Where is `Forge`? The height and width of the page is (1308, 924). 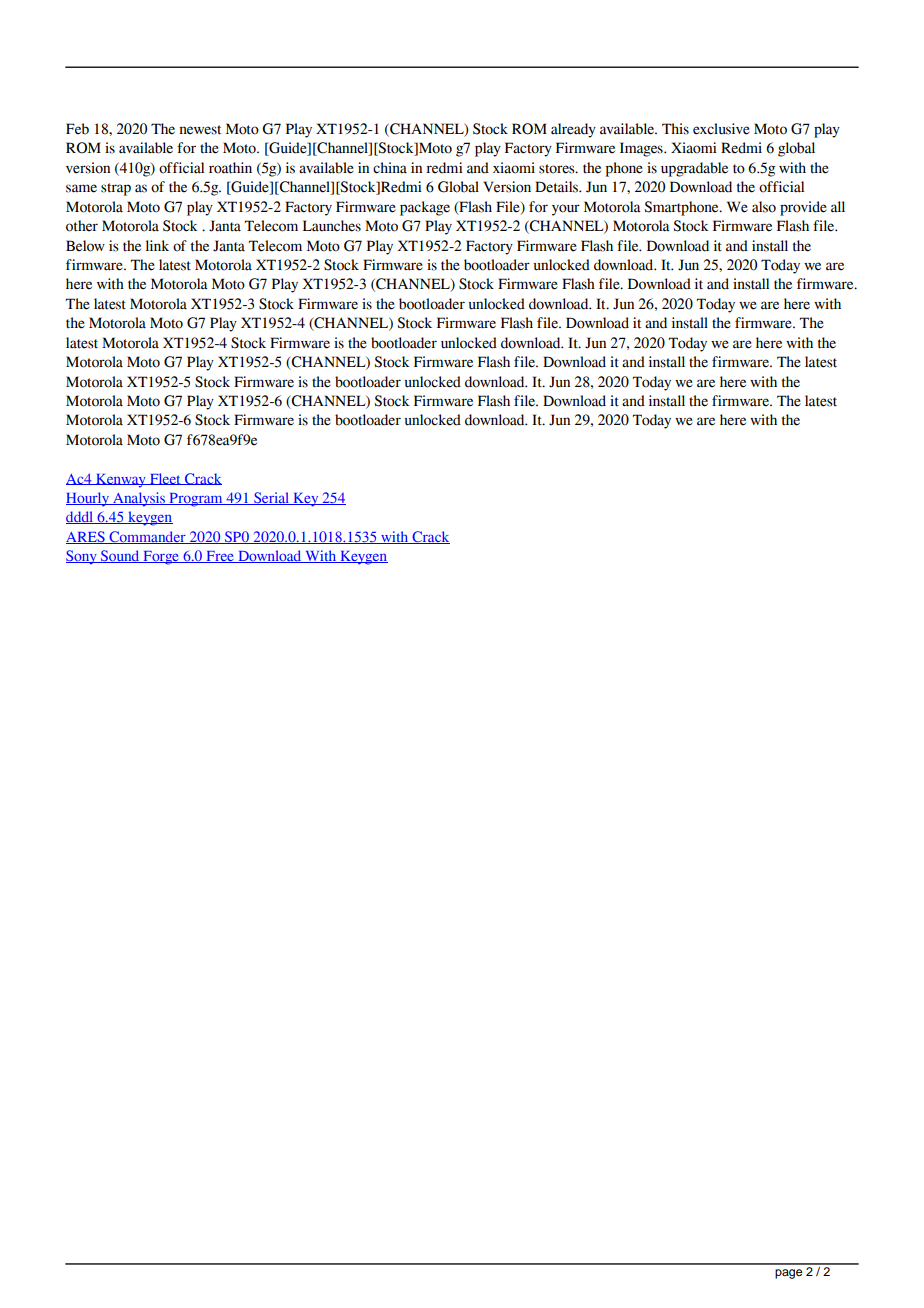
Forge is located at coordinates (161, 558).
